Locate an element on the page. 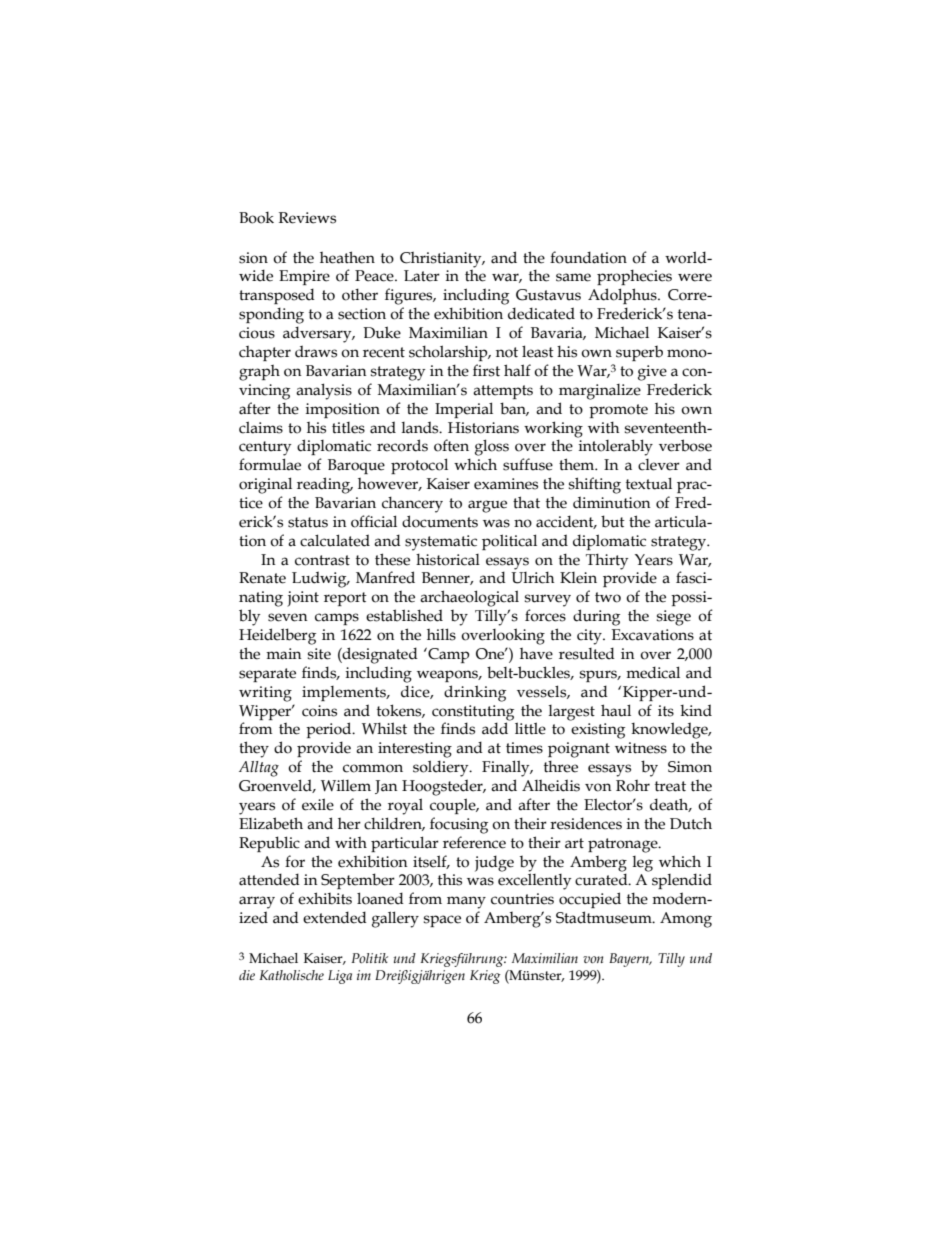 The width and height of the image is (952, 1233). Christianity is located at coordinates (442, 260).
